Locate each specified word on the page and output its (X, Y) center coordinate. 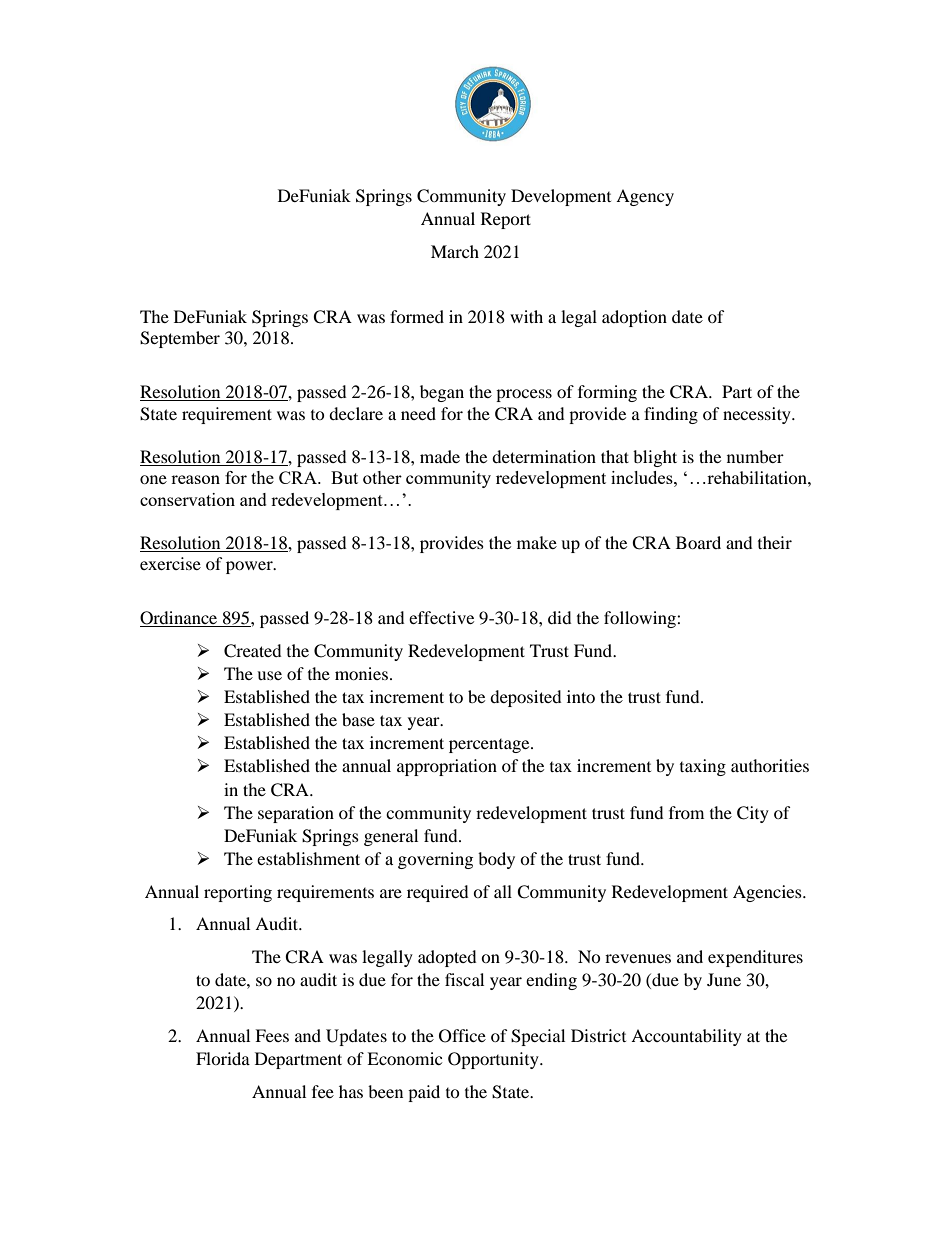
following (641, 619)
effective (441, 617)
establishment (308, 858)
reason (195, 479)
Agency (645, 197)
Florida (223, 1058)
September (180, 339)
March (455, 251)
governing (435, 860)
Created (253, 651)
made (440, 456)
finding (671, 415)
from (686, 812)
